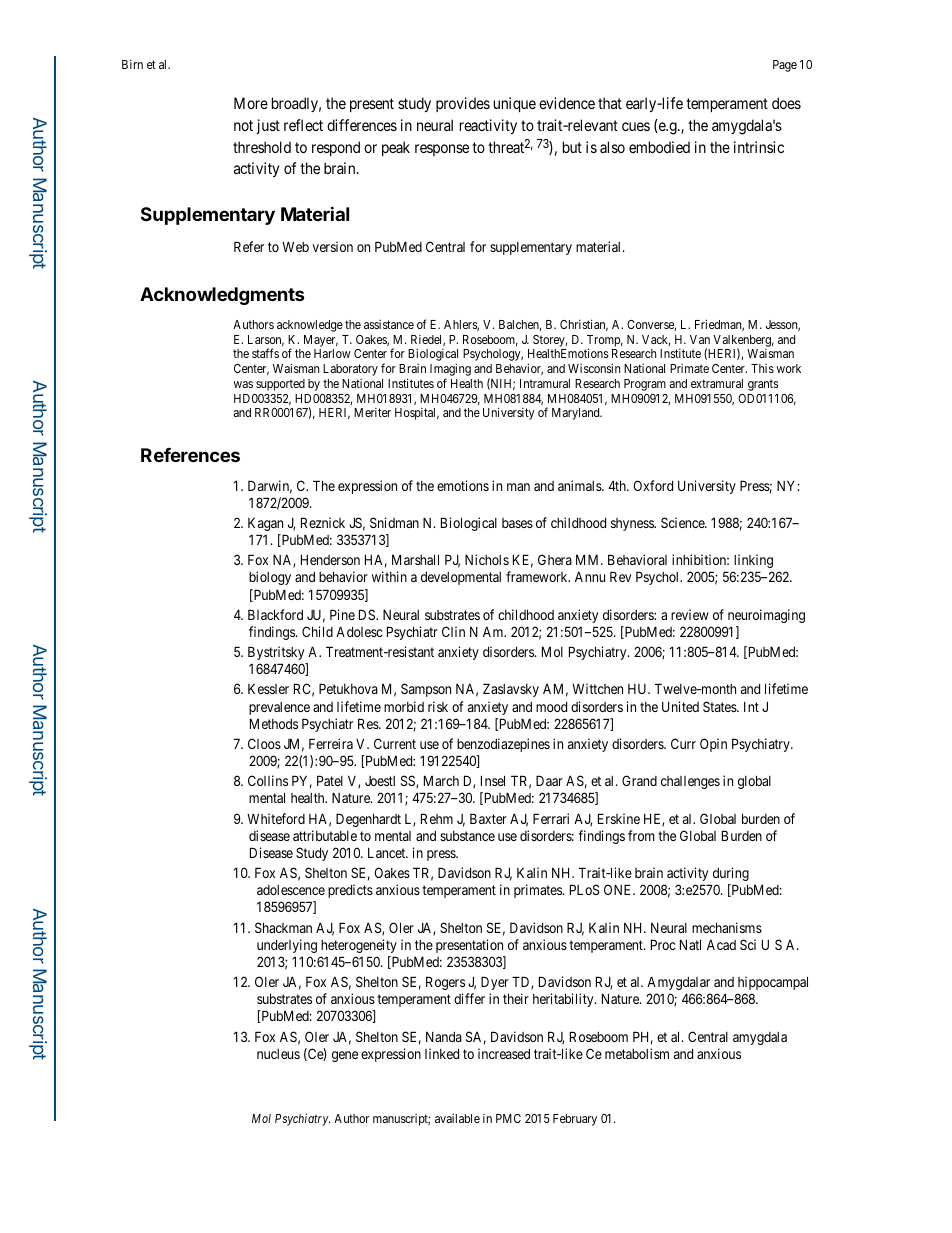 This screenshot has width=952, height=1233. What do you see at coordinates (310, 326) in the screenshot?
I see `acknowledge` at bounding box center [310, 326].
